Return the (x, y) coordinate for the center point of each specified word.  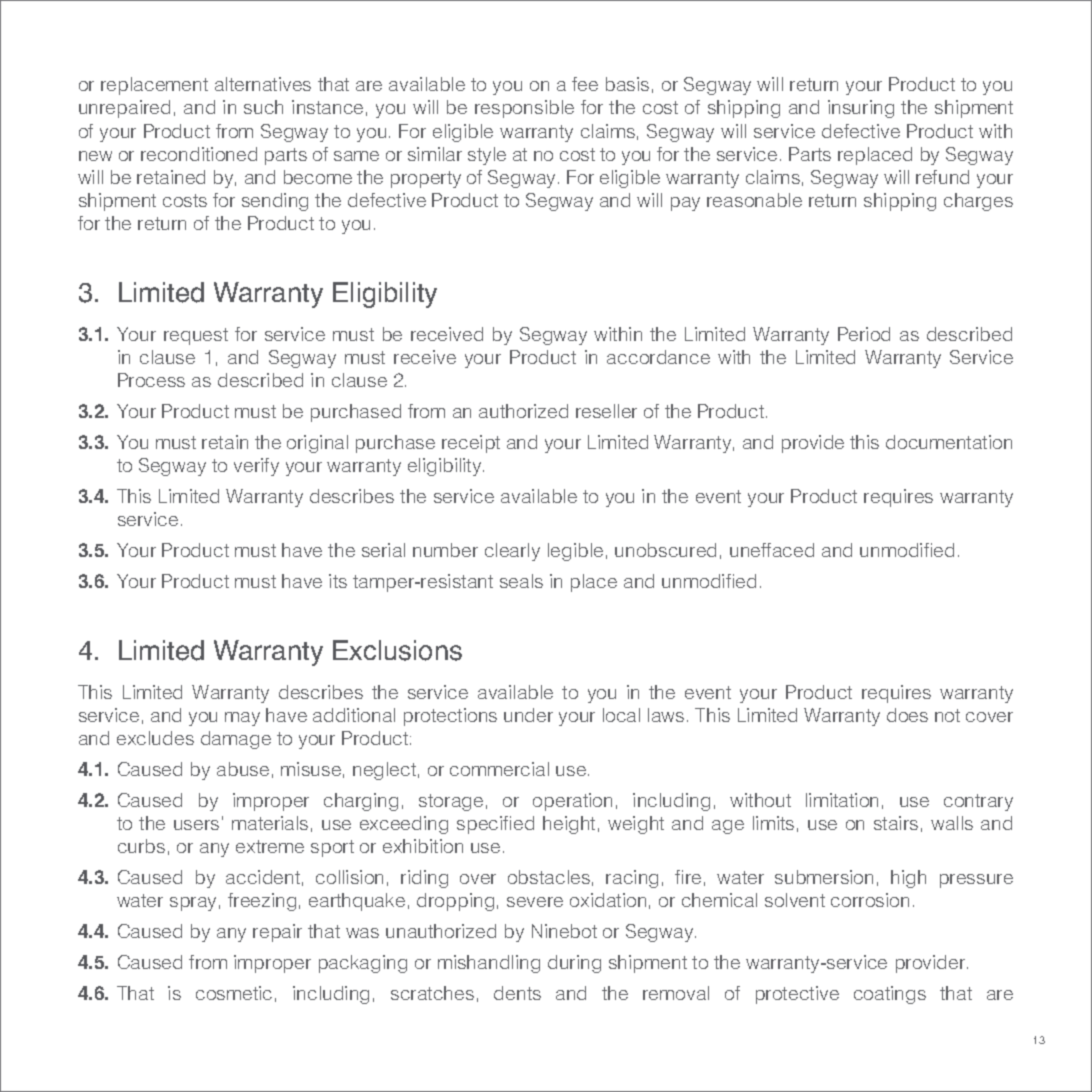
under (528, 715)
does (907, 715)
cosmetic (234, 993)
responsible (524, 109)
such (263, 107)
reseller (606, 411)
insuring (861, 109)
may (242, 719)
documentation (949, 442)
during (574, 964)
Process (151, 380)
